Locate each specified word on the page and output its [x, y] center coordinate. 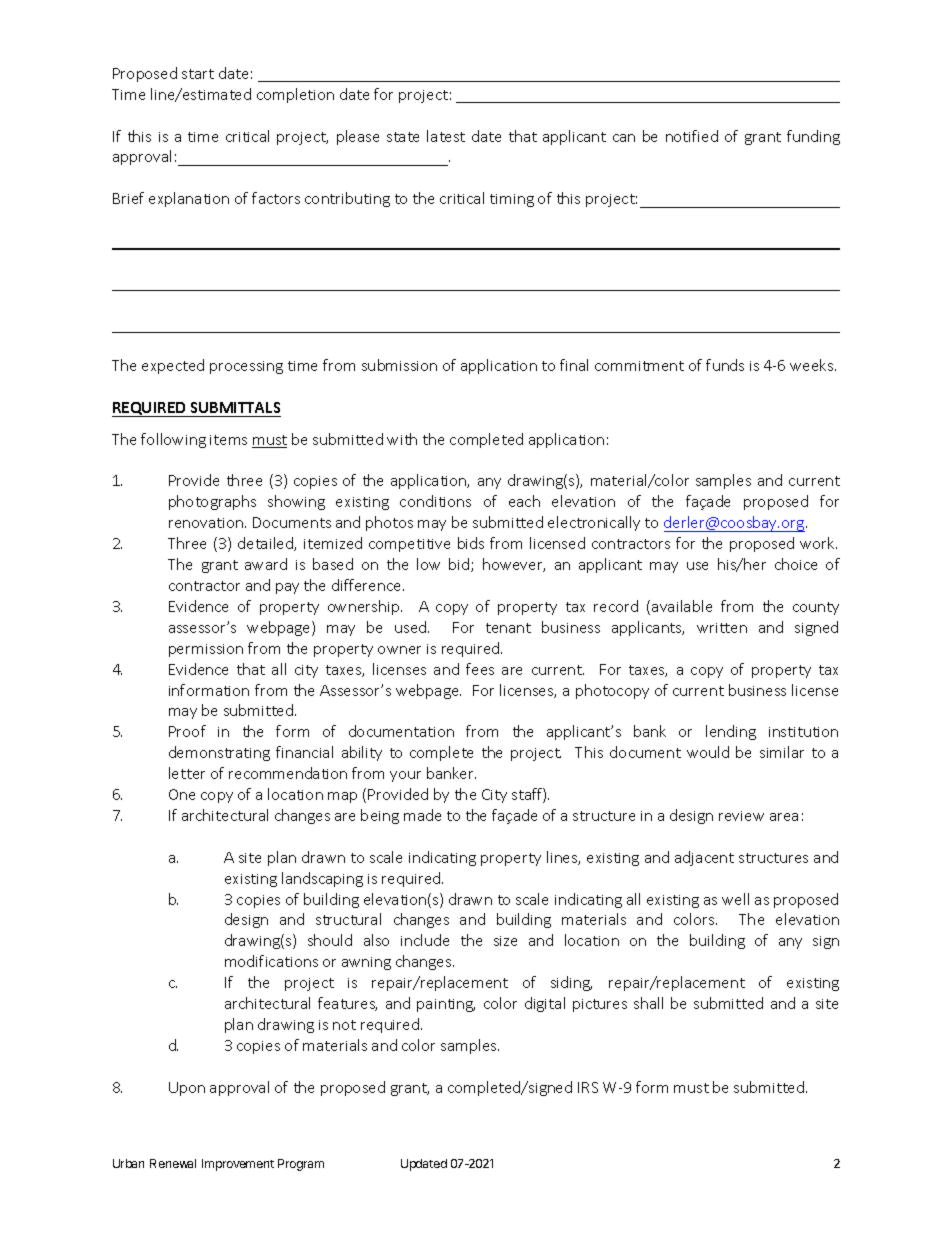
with [402, 439]
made [422, 815]
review [741, 816]
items [228, 440]
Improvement [238, 1165]
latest [446, 136]
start [198, 74]
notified [692, 136]
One [182, 794]
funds [725, 365]
